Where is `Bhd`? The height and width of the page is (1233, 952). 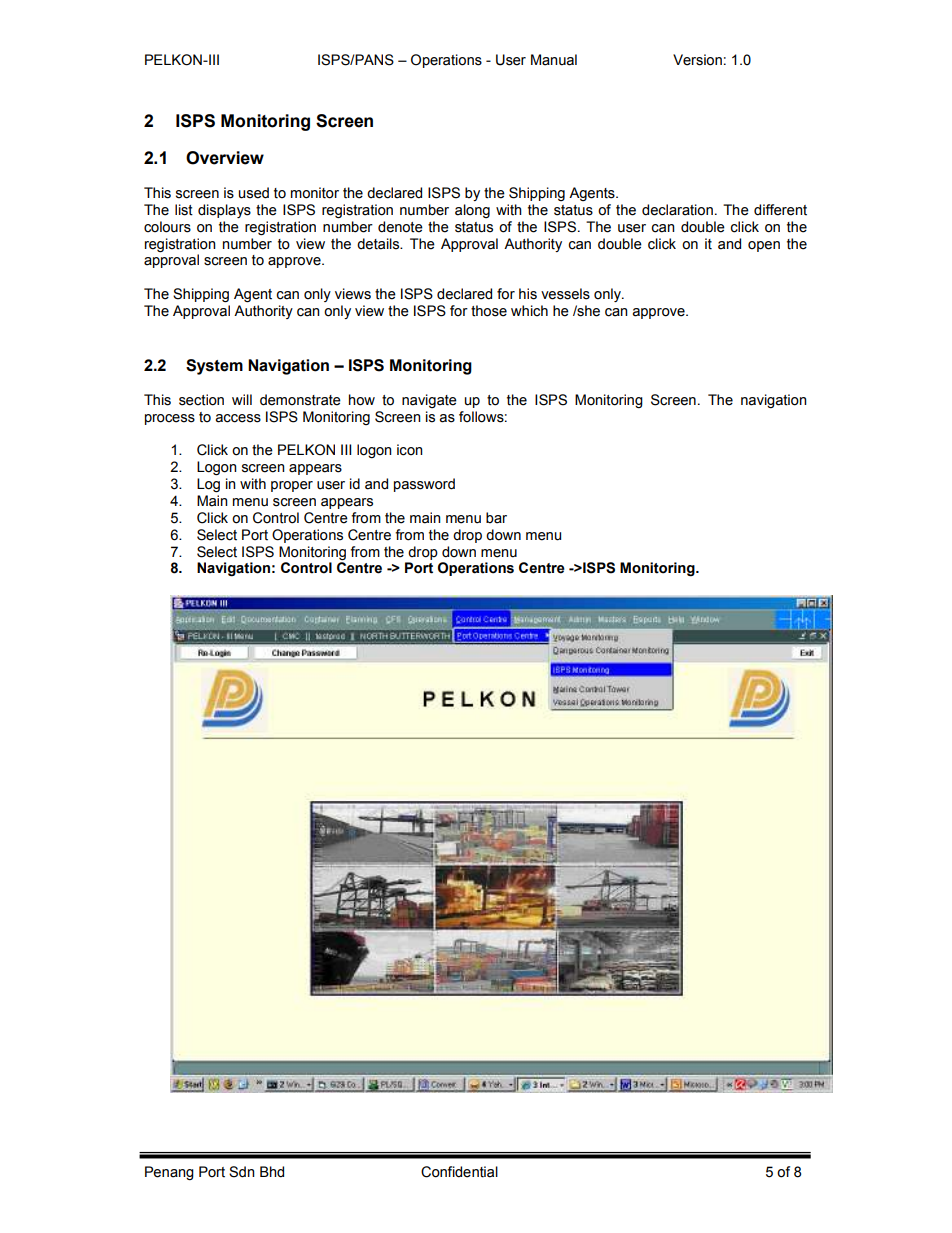
Bhd is located at coordinates (272, 1172).
